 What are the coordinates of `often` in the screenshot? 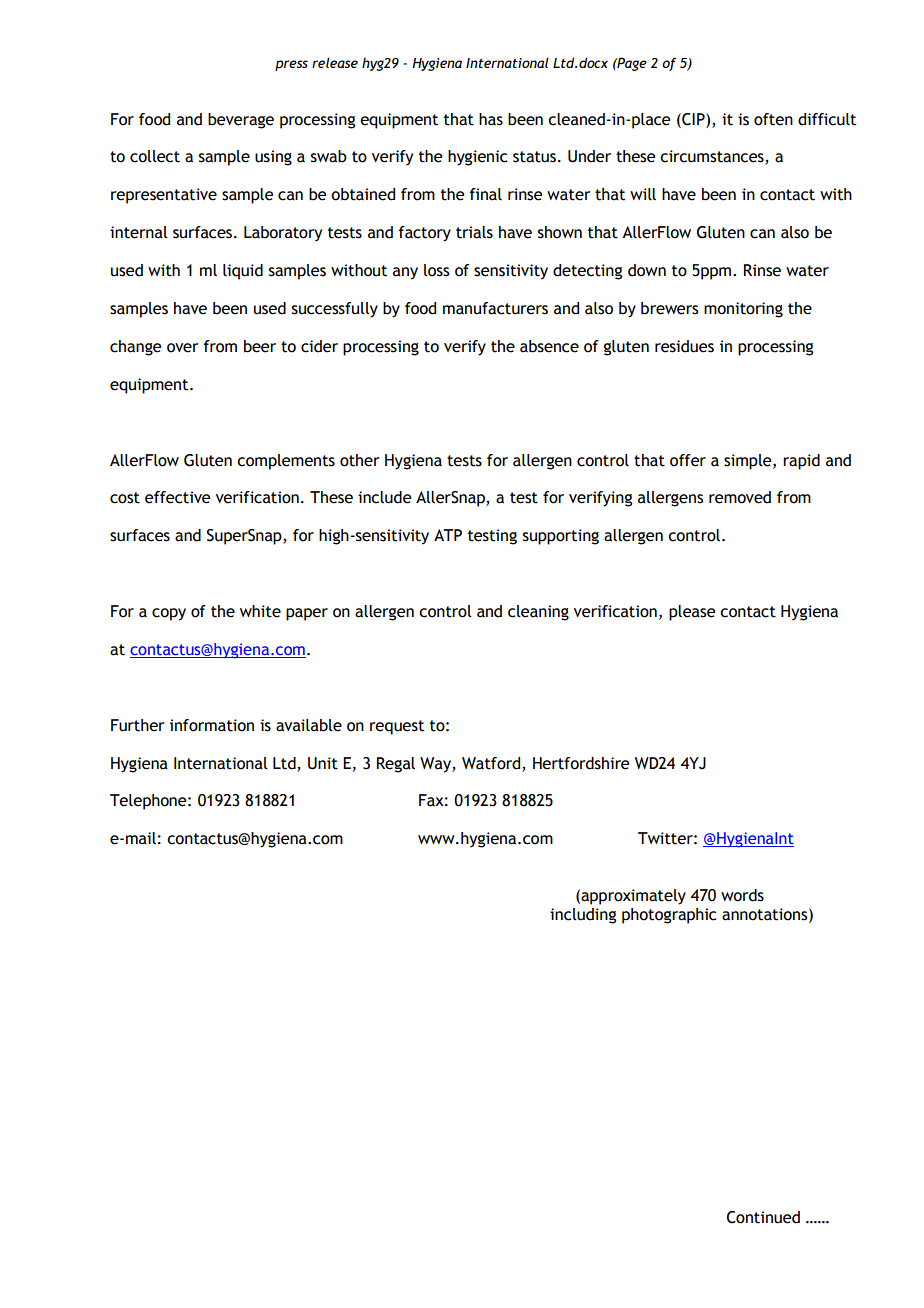 It's located at (773, 119).
